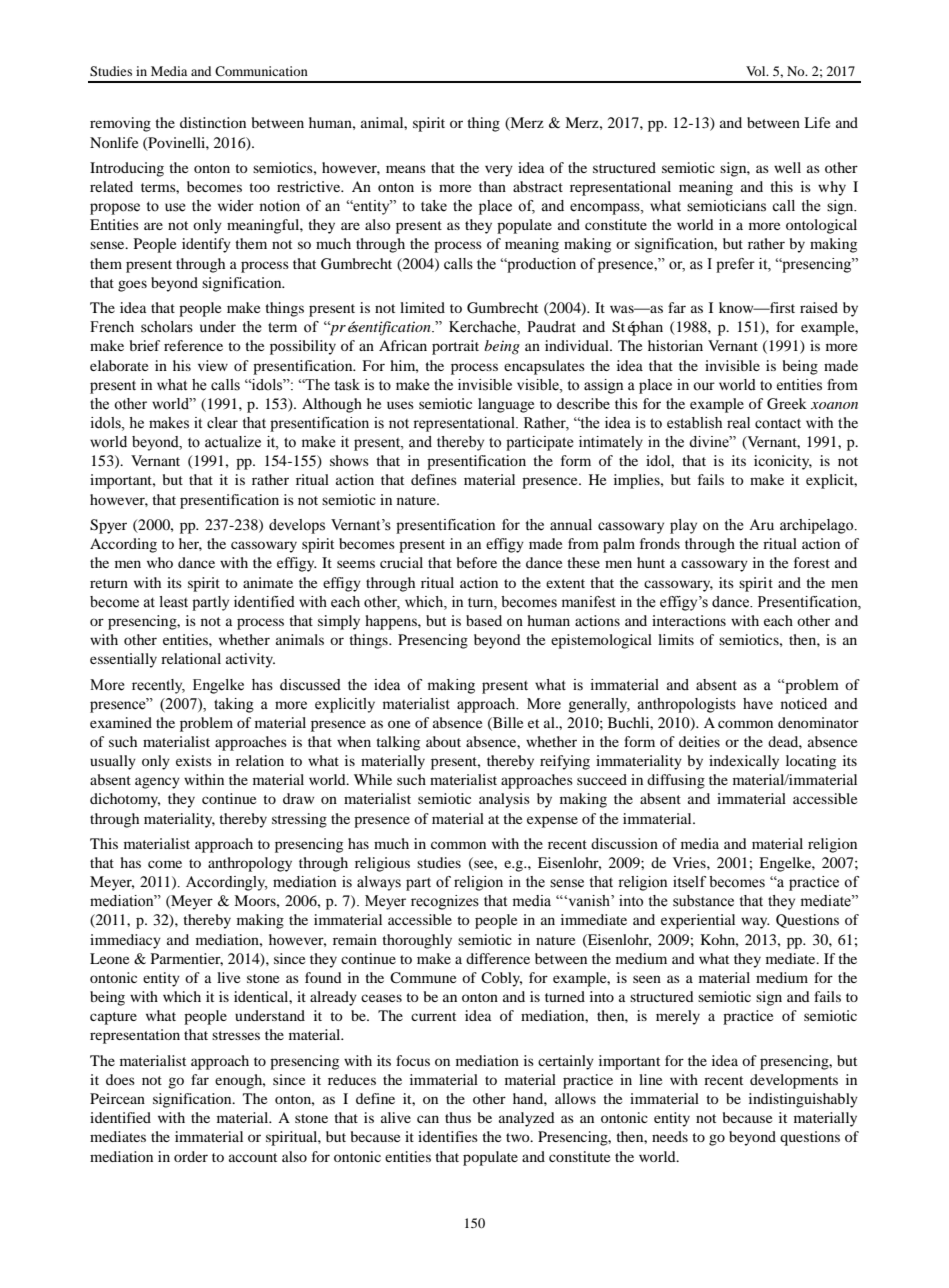 The height and width of the document is (1288, 949). What do you see at coordinates (757, 71) in the document?
I see `Vol` at bounding box center [757, 71].
